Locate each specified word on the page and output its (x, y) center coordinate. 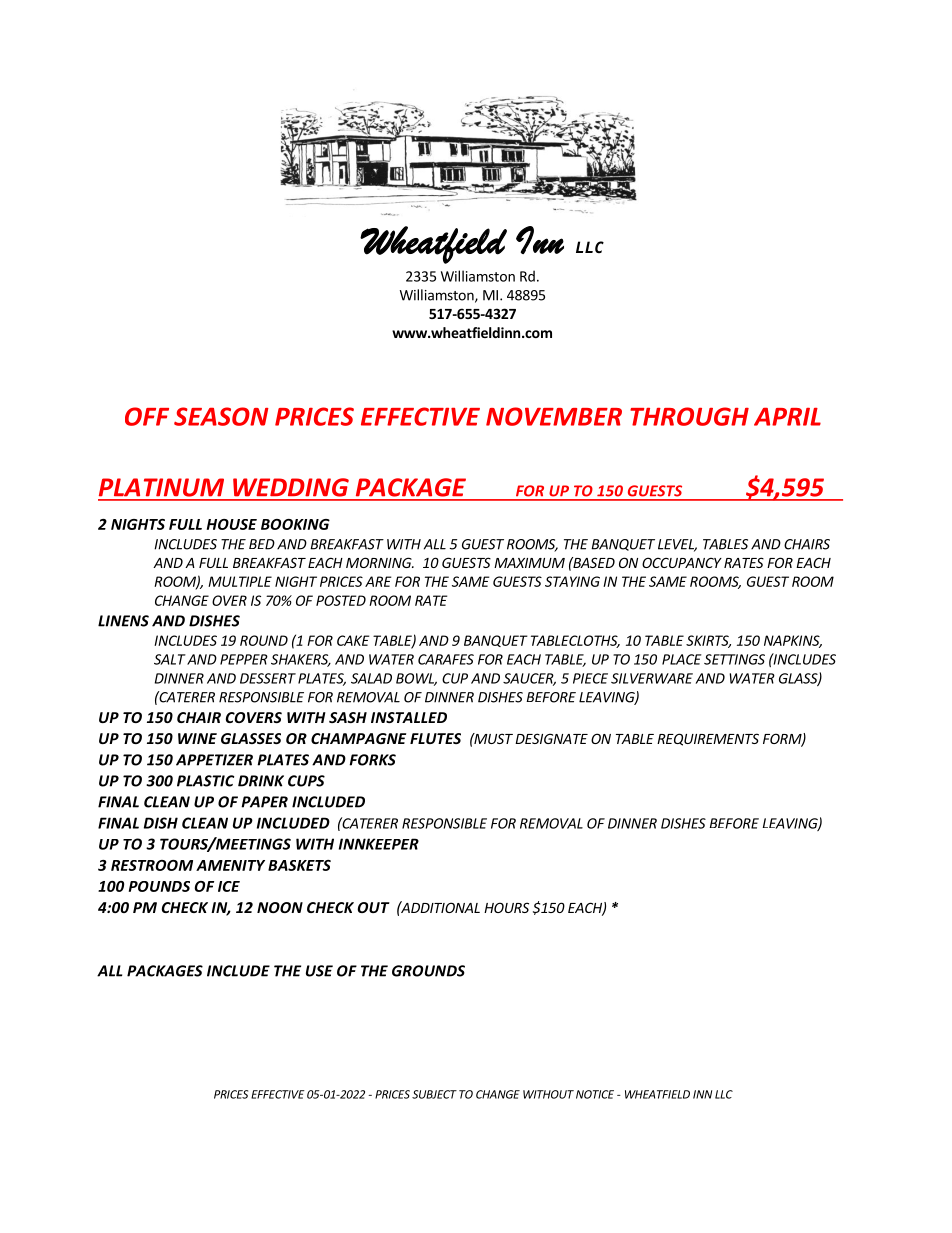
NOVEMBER (554, 416)
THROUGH (689, 416)
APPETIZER (214, 760)
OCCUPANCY (682, 562)
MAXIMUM (529, 563)
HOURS (506, 907)
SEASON (221, 416)
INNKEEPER (379, 844)
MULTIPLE (240, 581)
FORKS (372, 760)
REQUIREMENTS (708, 739)
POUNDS (159, 886)
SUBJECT (434, 1094)
